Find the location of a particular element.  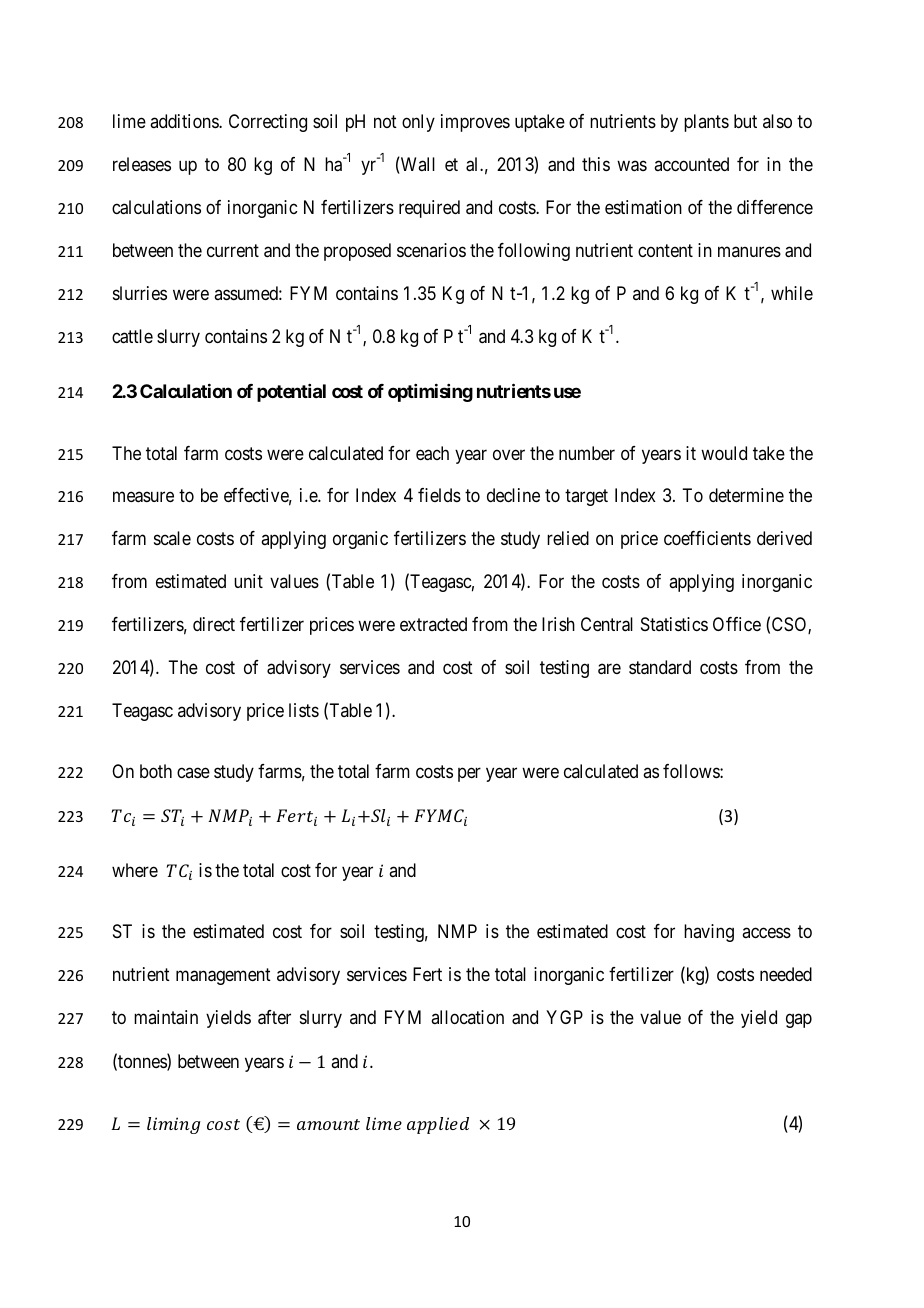

would is located at coordinates (724, 453).
